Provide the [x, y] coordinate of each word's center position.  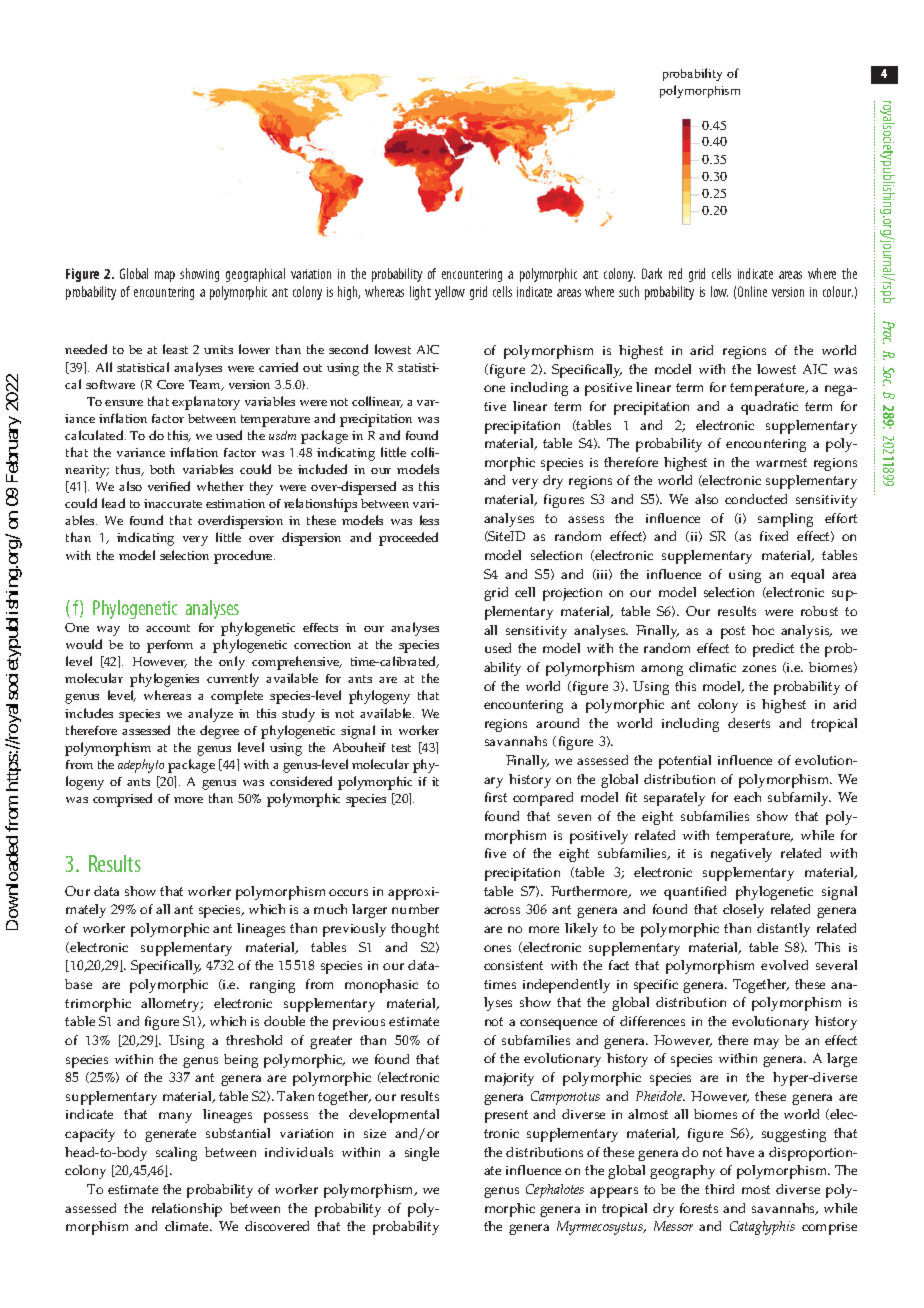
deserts [749, 723]
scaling [176, 1154]
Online [752, 291]
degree [219, 732]
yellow [450, 293]
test [401, 748]
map [165, 276]
